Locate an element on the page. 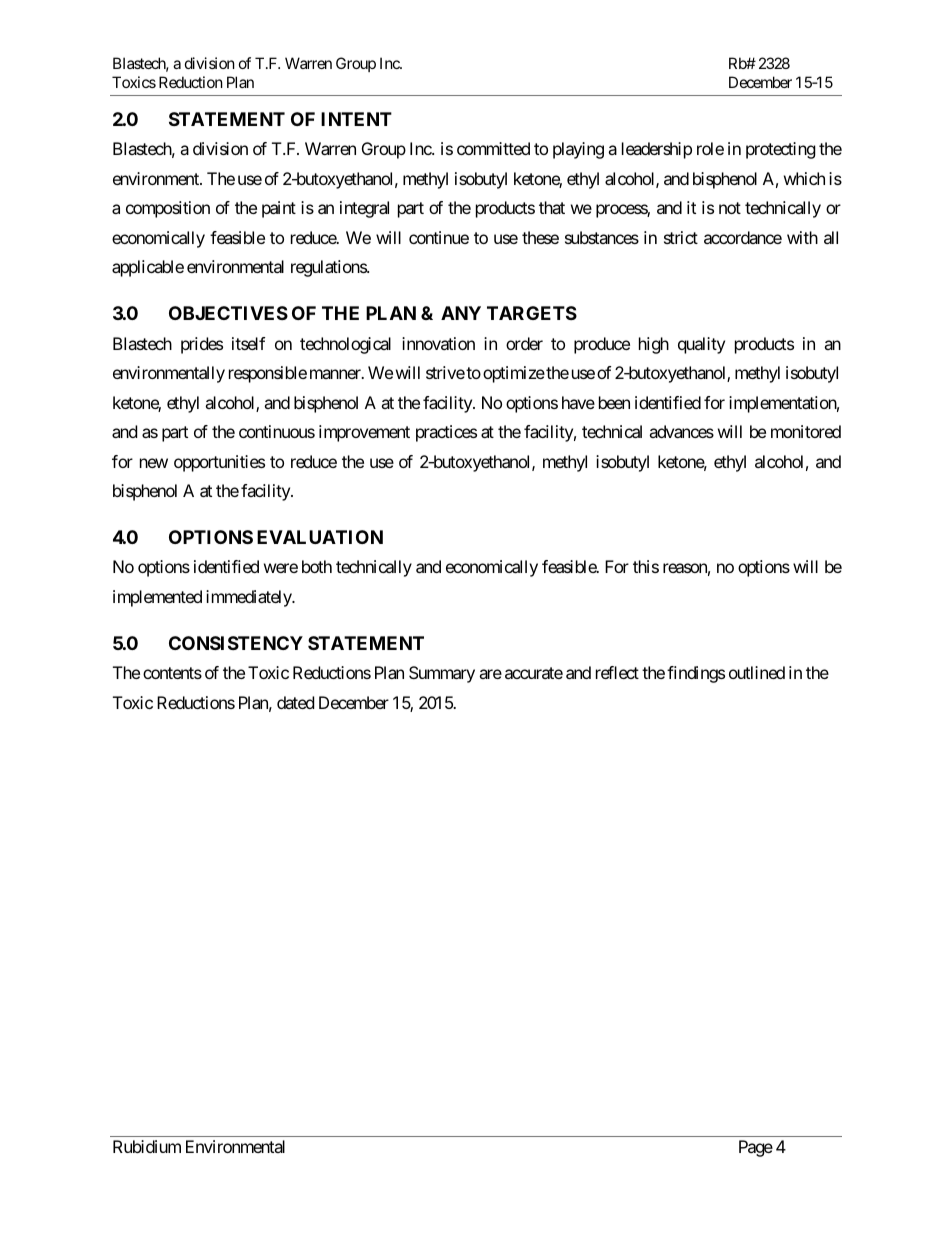  paint is located at coordinates (279, 209).
